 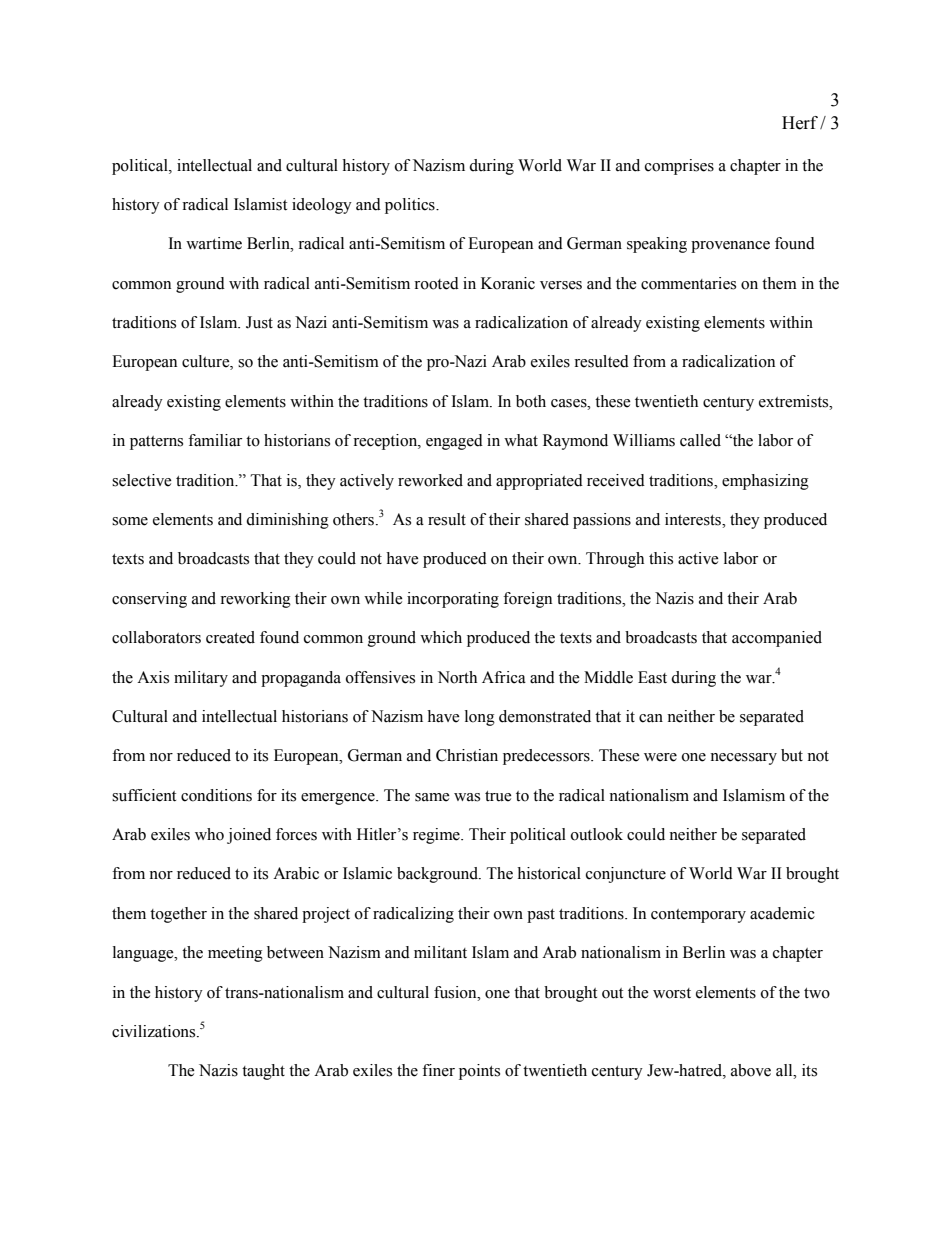 I want to click on points, so click(x=479, y=1072).
